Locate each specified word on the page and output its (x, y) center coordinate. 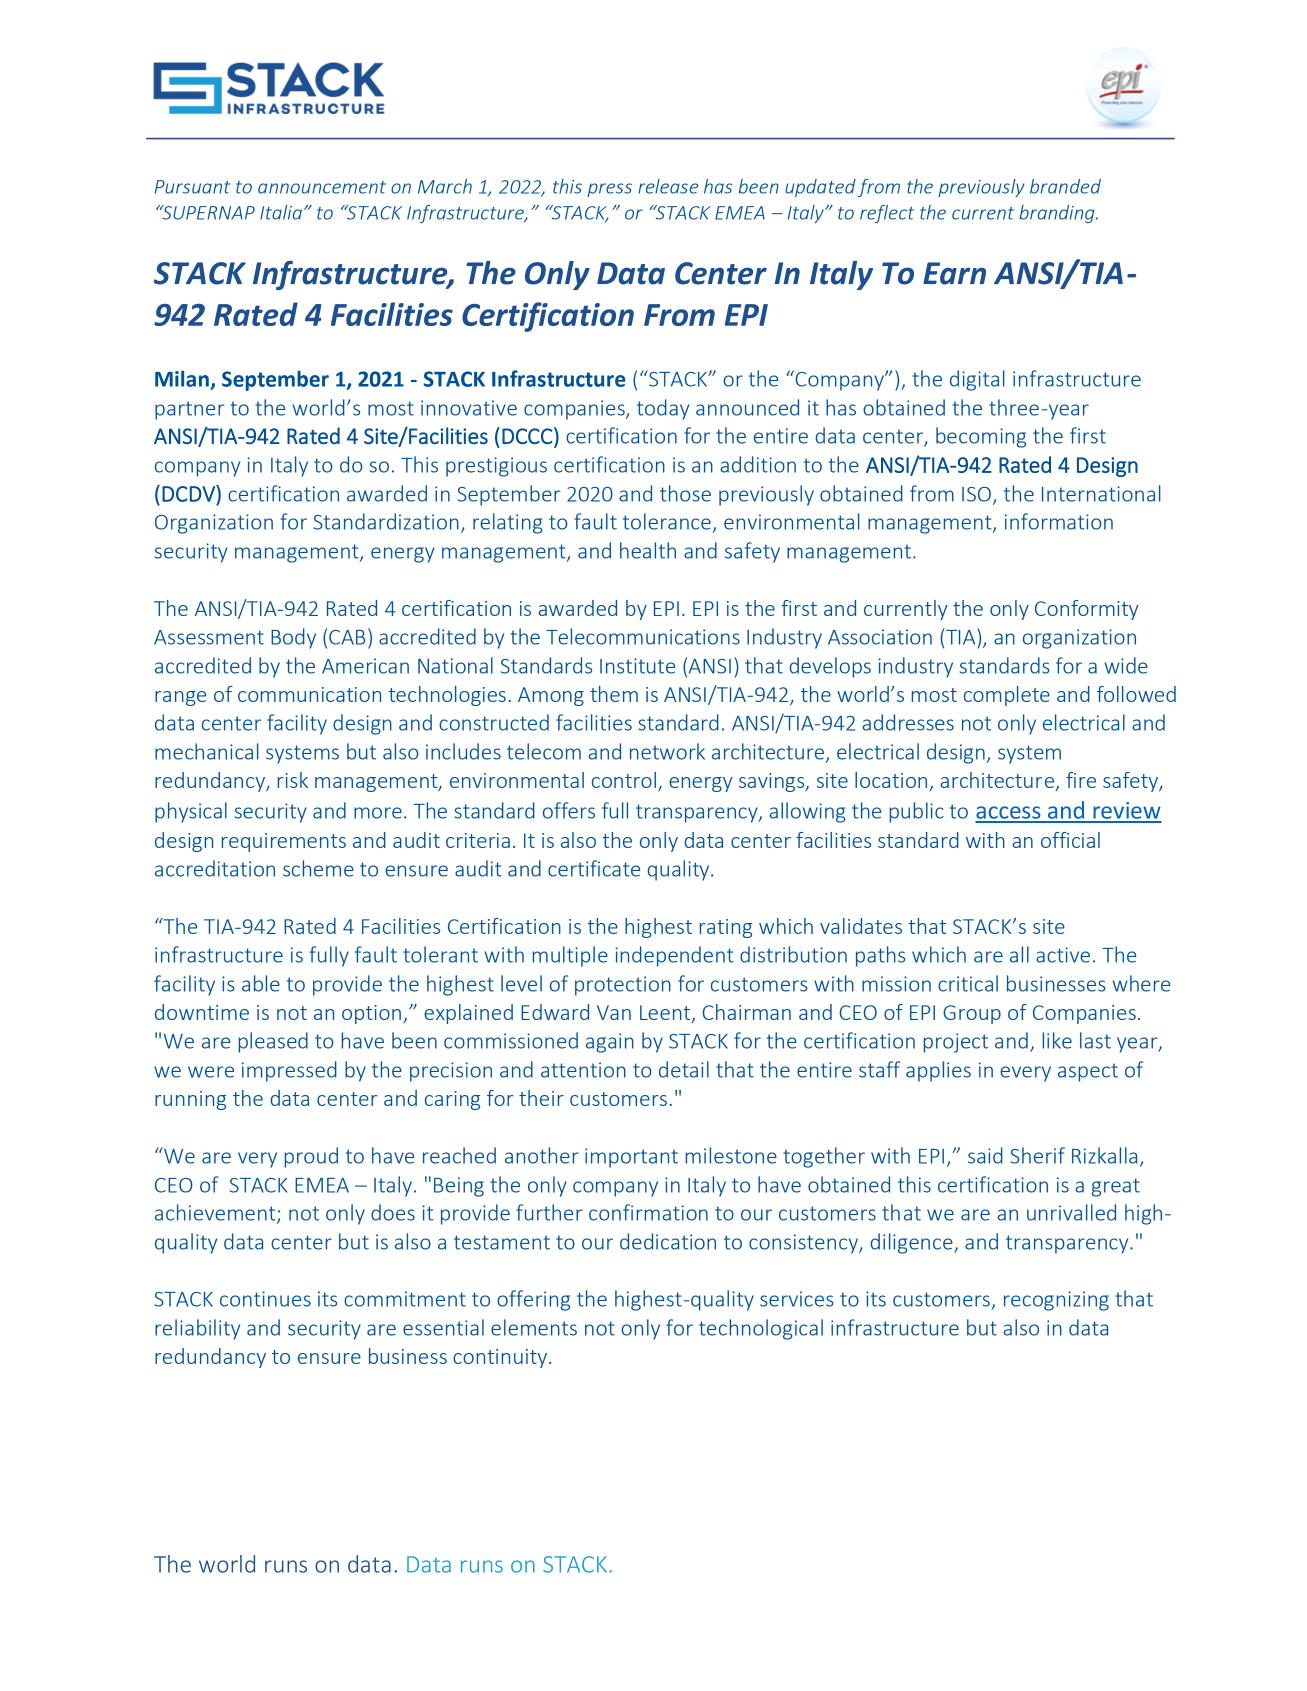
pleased (273, 1042)
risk (292, 780)
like (1057, 1040)
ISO (976, 494)
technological (761, 1329)
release (668, 186)
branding (1058, 214)
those (685, 493)
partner (190, 410)
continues (265, 1299)
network (667, 751)
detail (684, 1069)
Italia (281, 212)
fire (1081, 780)
